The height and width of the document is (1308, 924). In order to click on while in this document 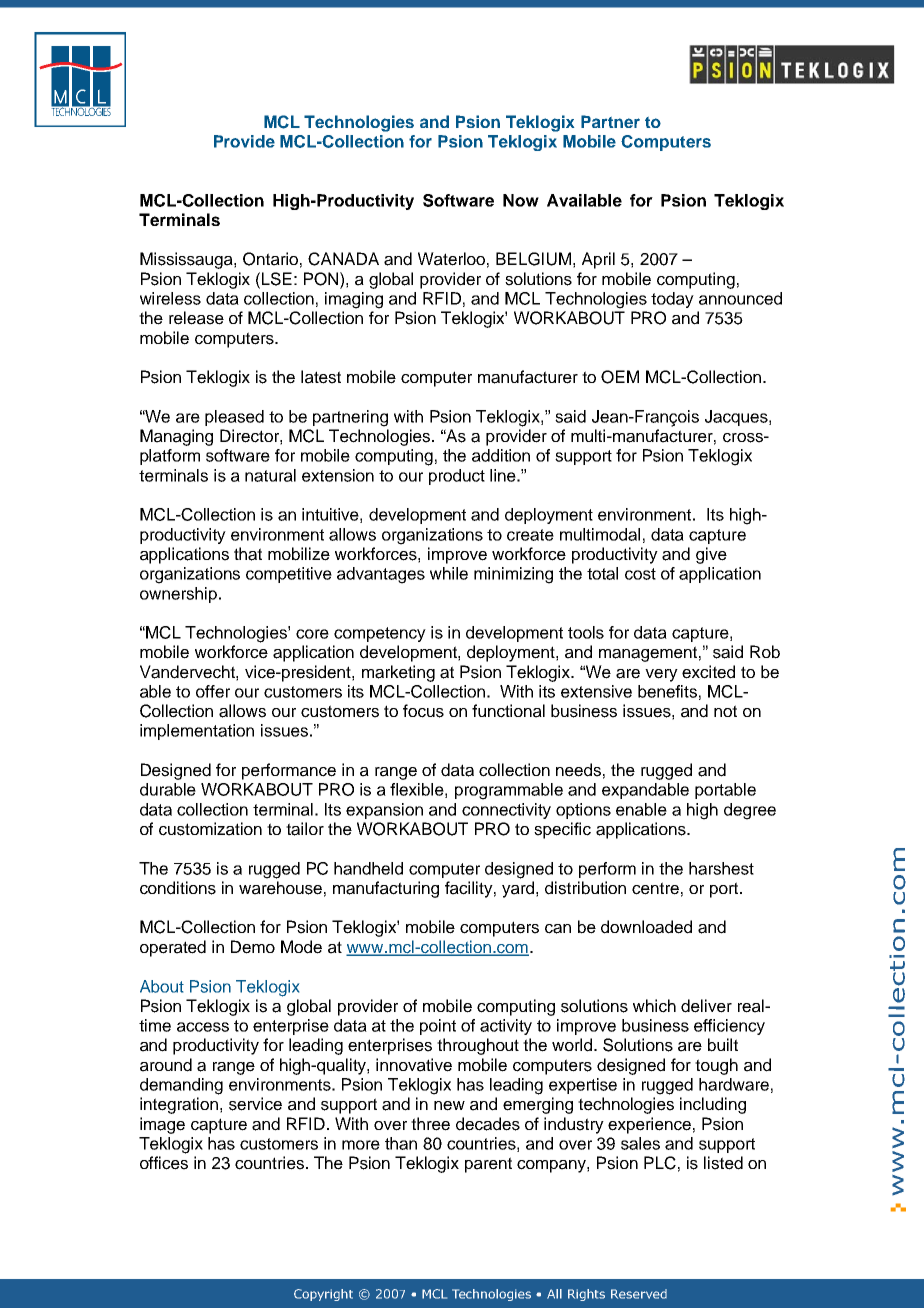, I will do `click(449, 573)`.
